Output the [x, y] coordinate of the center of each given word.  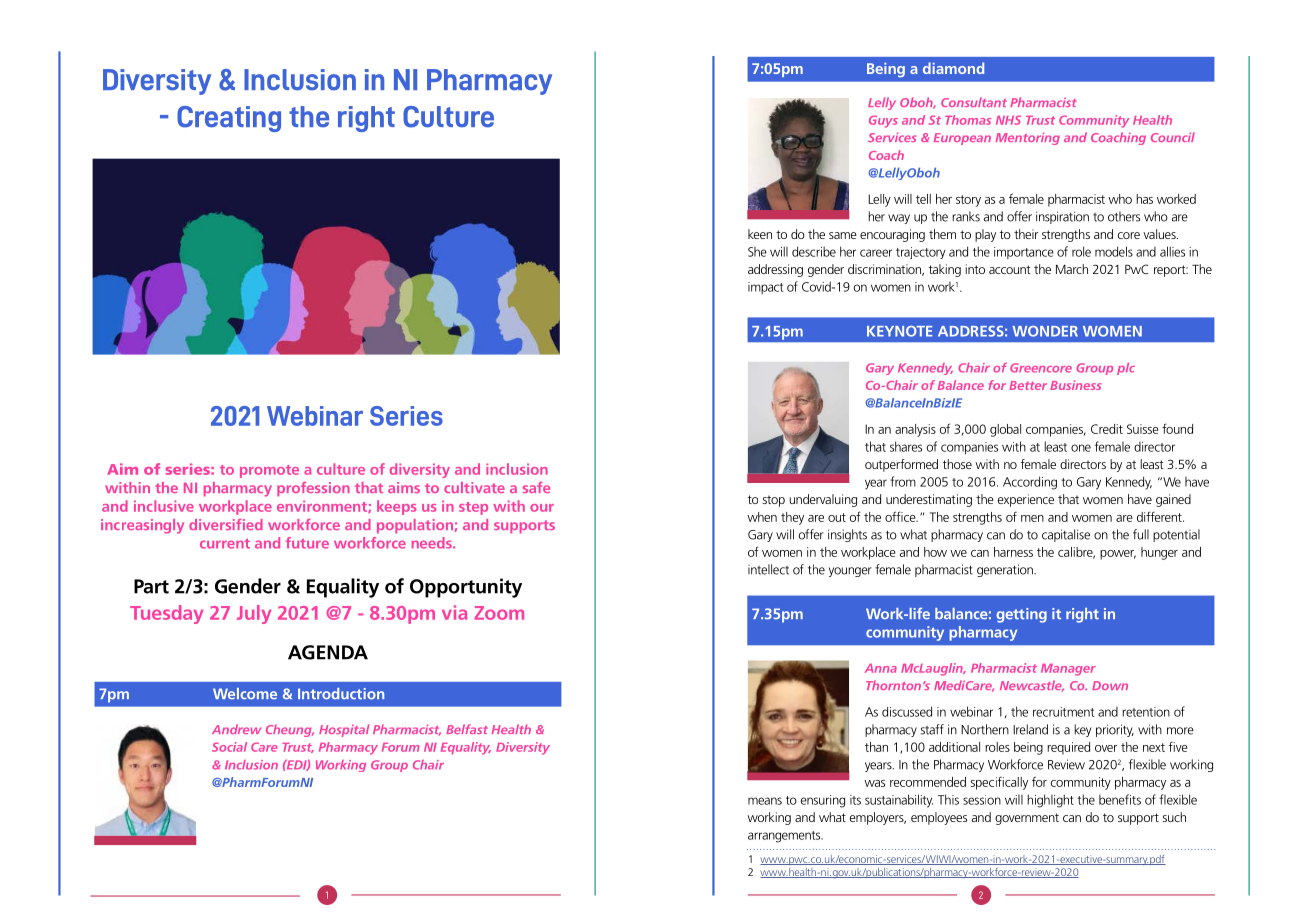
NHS [1008, 120]
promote [269, 471]
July [254, 614]
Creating [229, 119]
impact [765, 288]
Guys [883, 121]
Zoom [499, 613]
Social [229, 747]
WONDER [1045, 331]
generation [1006, 570]
